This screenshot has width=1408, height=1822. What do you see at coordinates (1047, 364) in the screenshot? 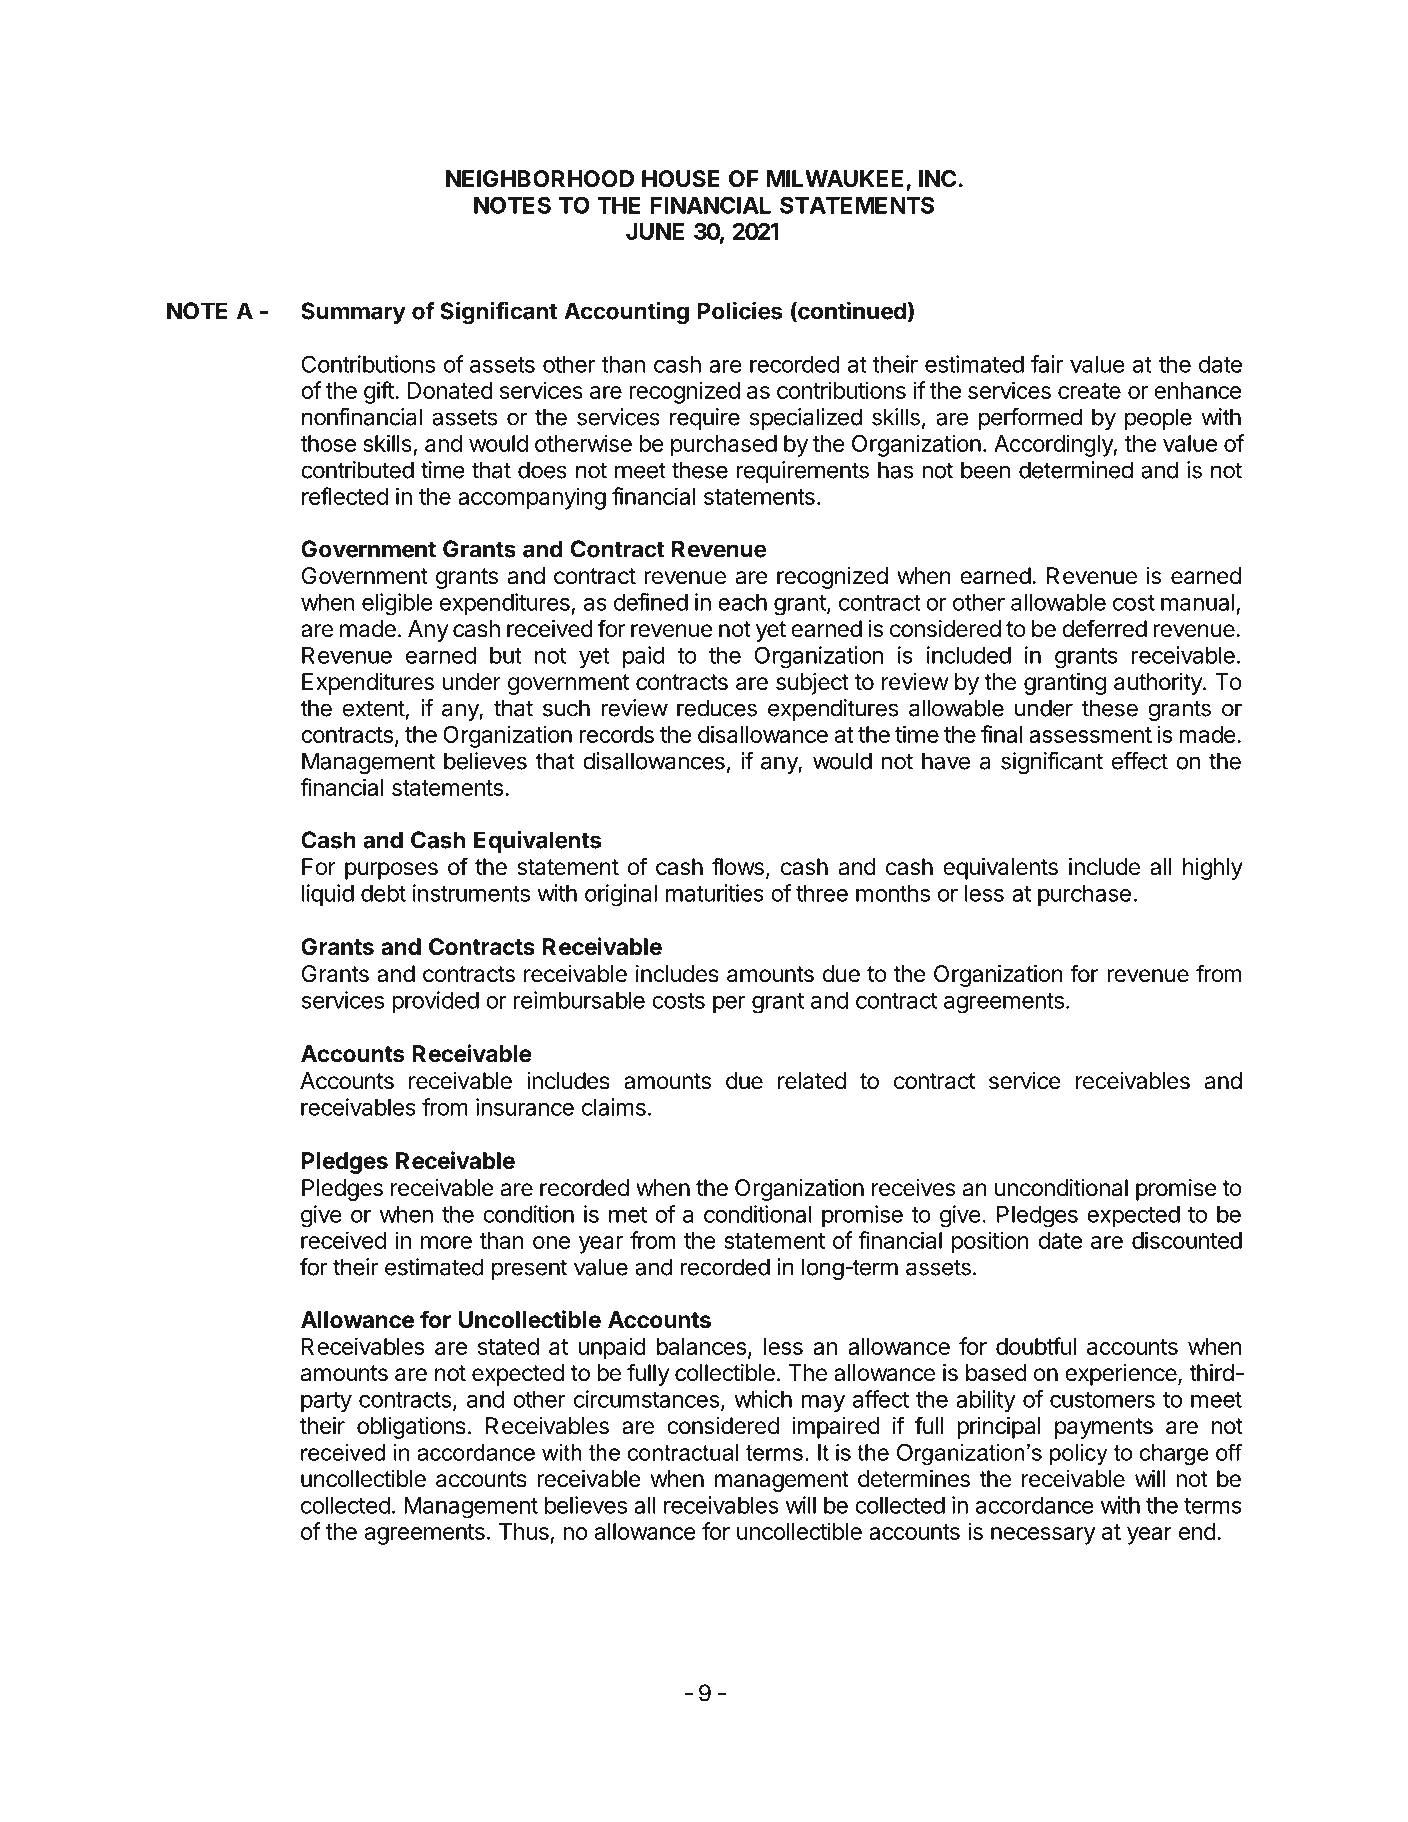
I see `fair` at bounding box center [1047, 364].
